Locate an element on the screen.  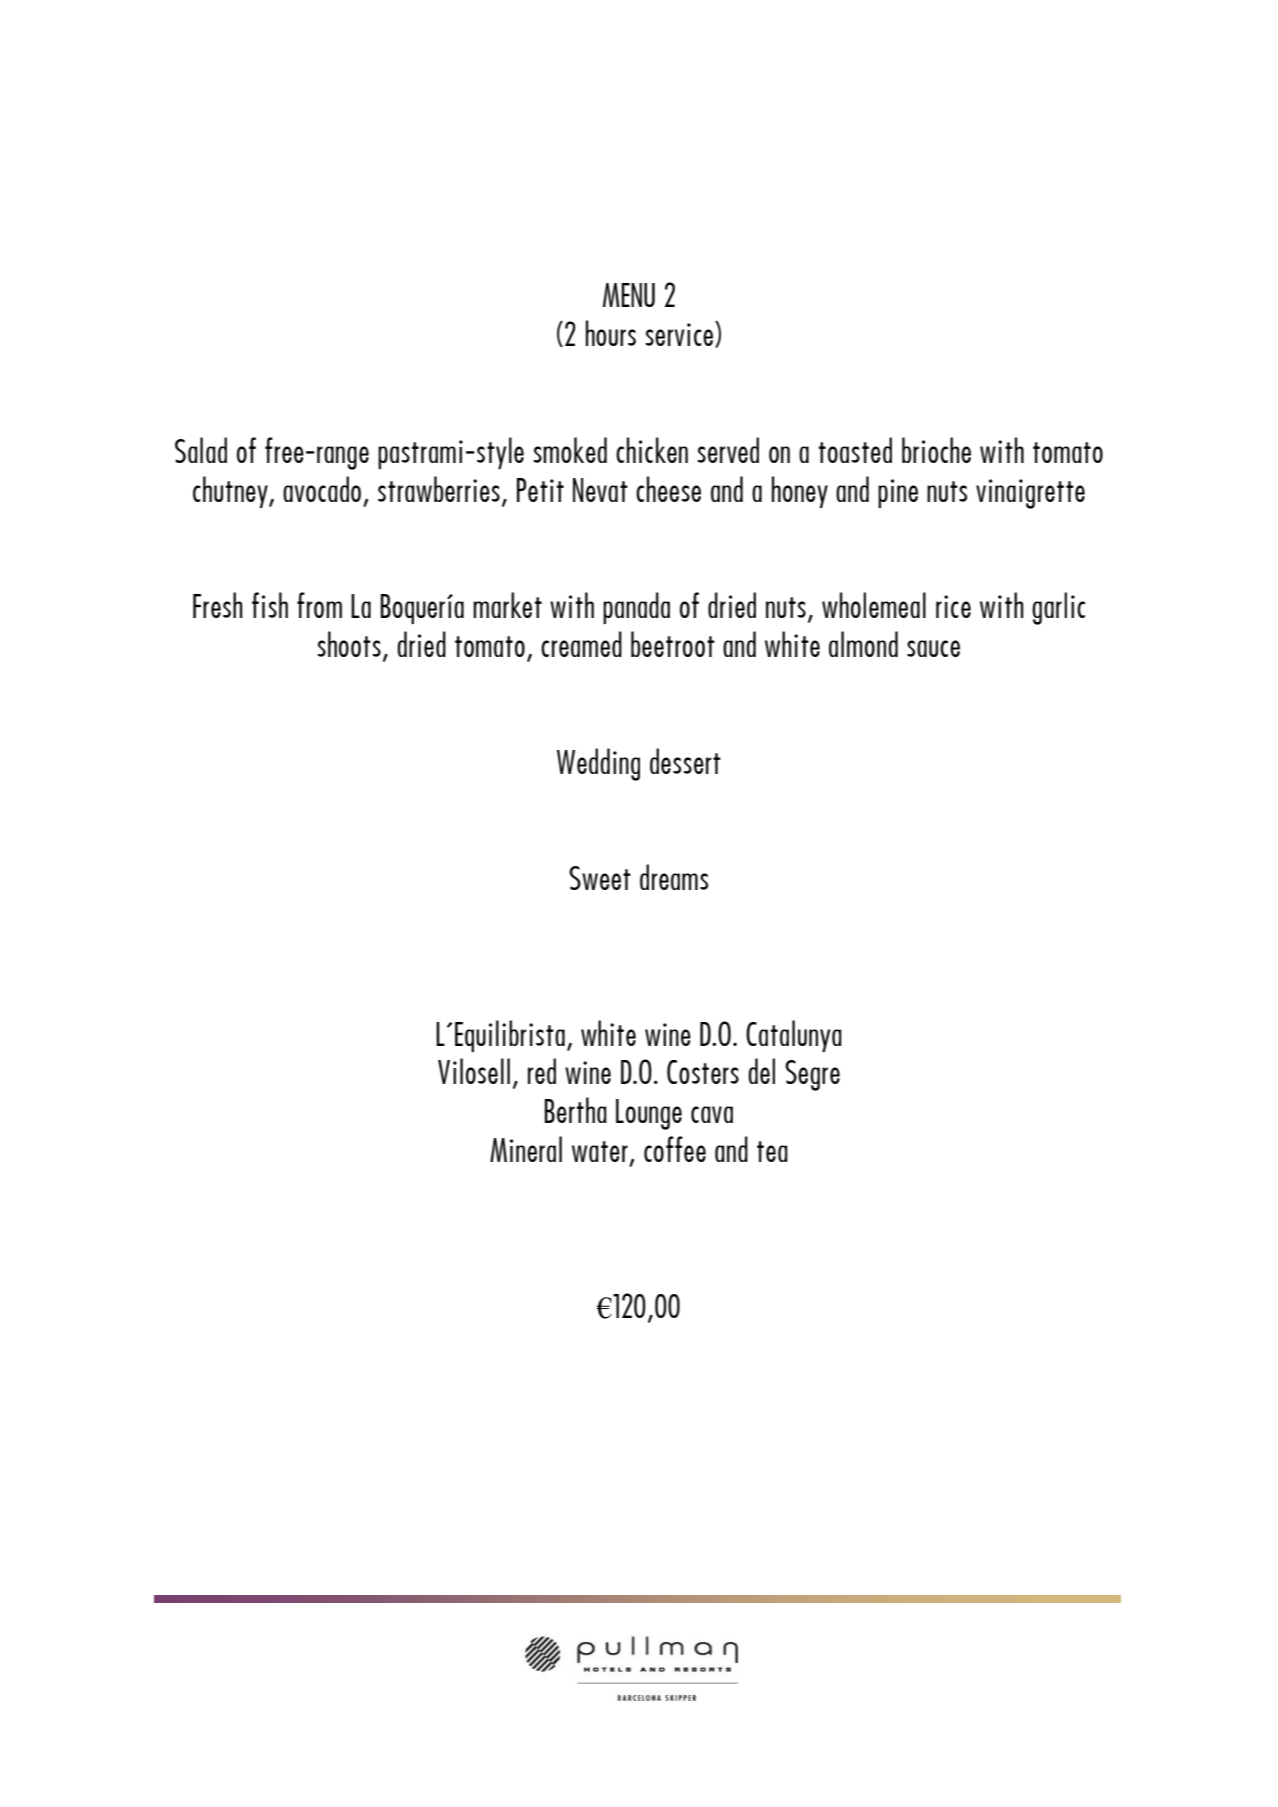
Wedding is located at coordinates (598, 764).
